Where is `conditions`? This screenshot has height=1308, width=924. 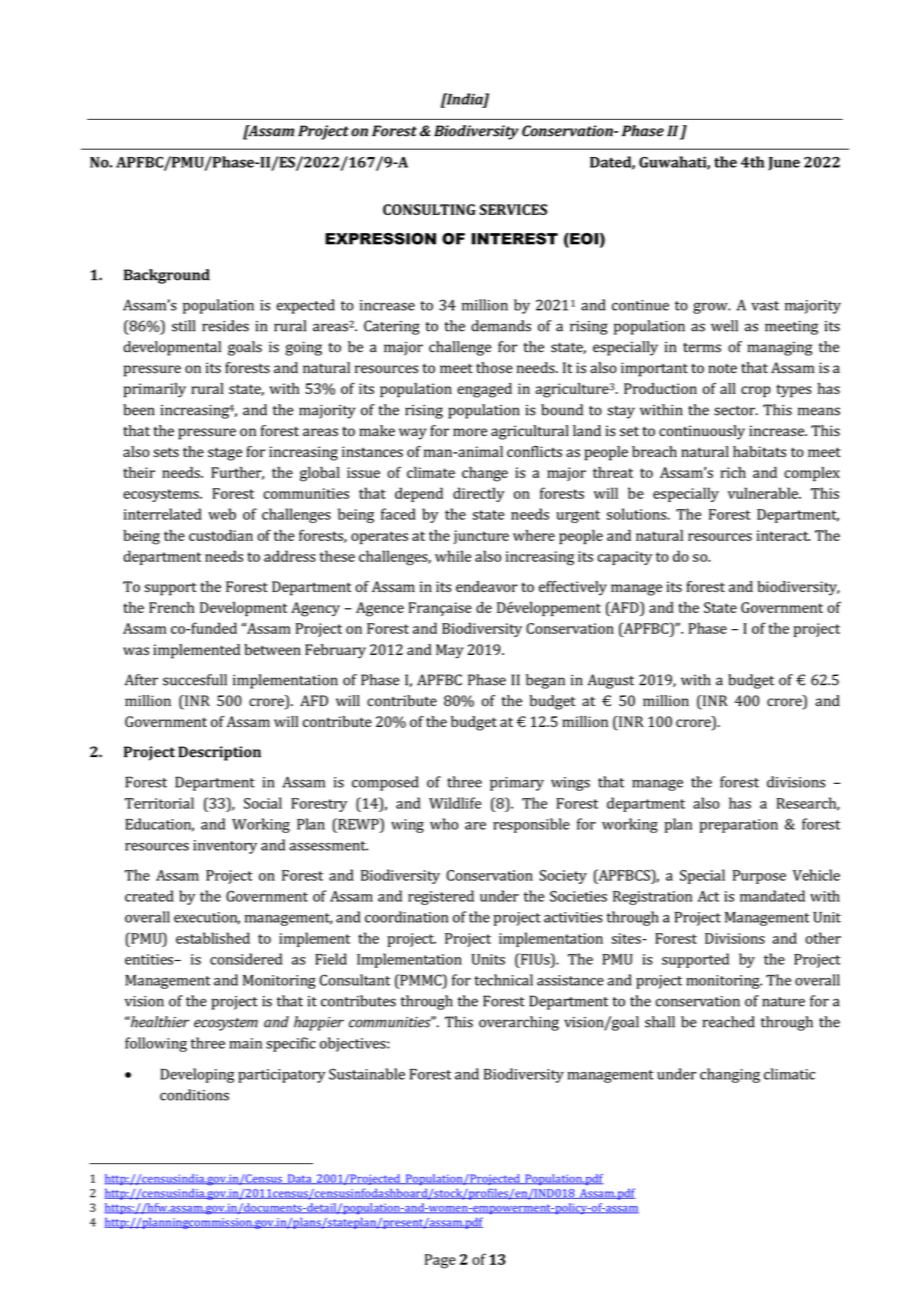
conditions is located at coordinates (194, 1095).
